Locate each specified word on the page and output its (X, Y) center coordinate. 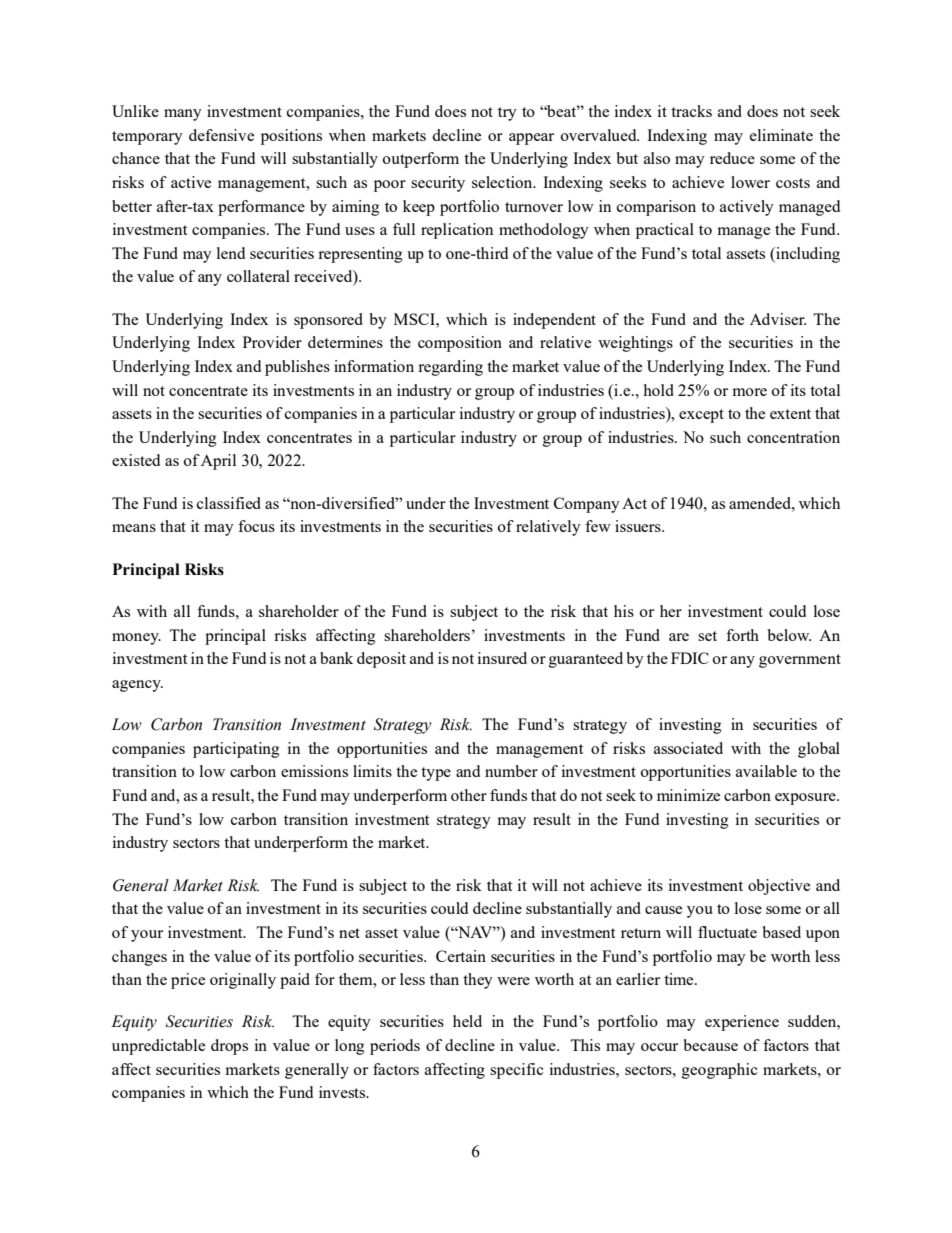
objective (779, 887)
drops (229, 1047)
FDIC (690, 658)
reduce (732, 158)
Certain (461, 956)
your (147, 936)
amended (761, 503)
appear (531, 139)
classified (229, 503)
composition (460, 344)
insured (502, 658)
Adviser (778, 319)
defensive (221, 135)
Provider (272, 342)
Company (587, 505)
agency (137, 686)
